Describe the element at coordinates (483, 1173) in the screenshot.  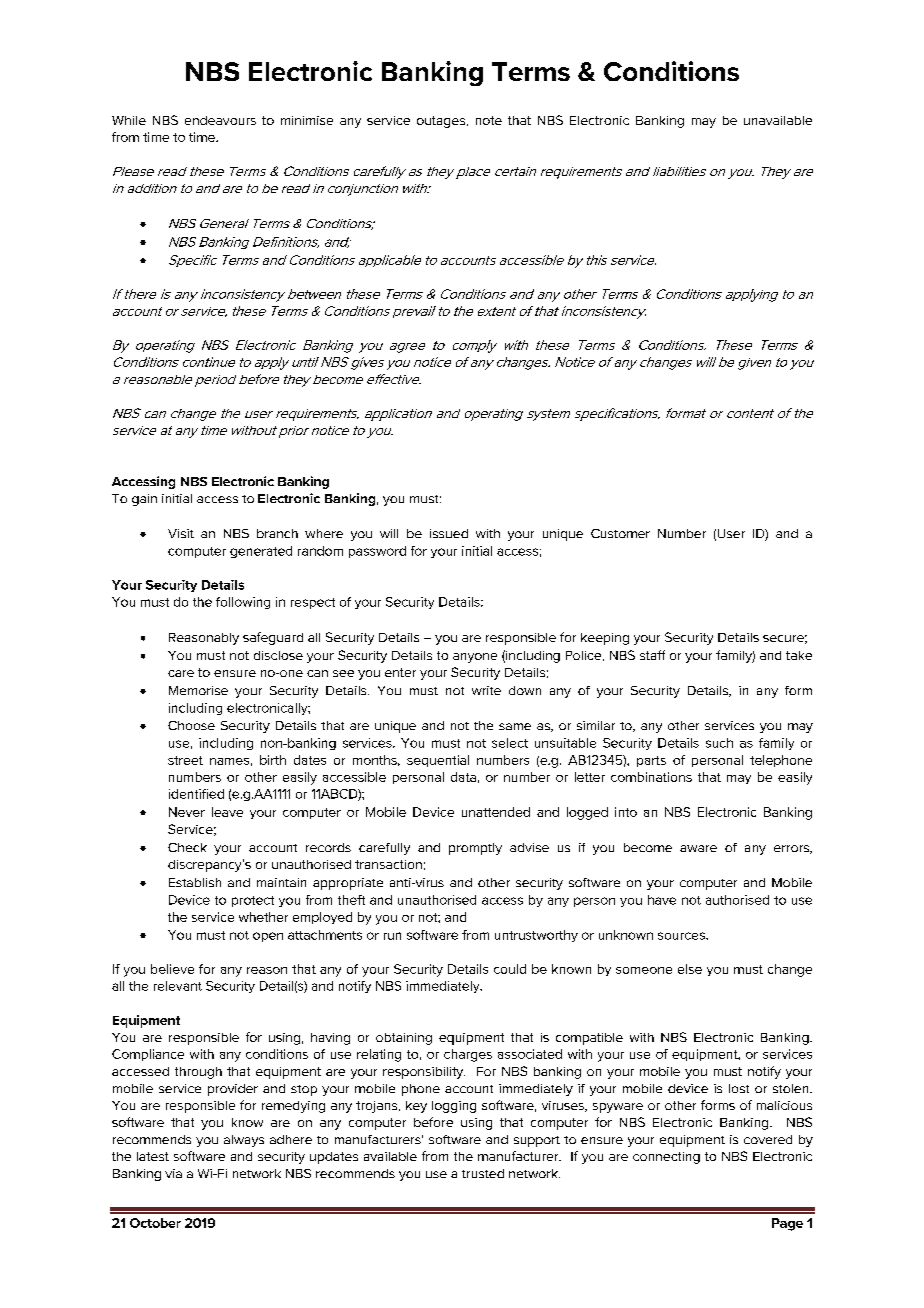
I see `trusted` at that location.
